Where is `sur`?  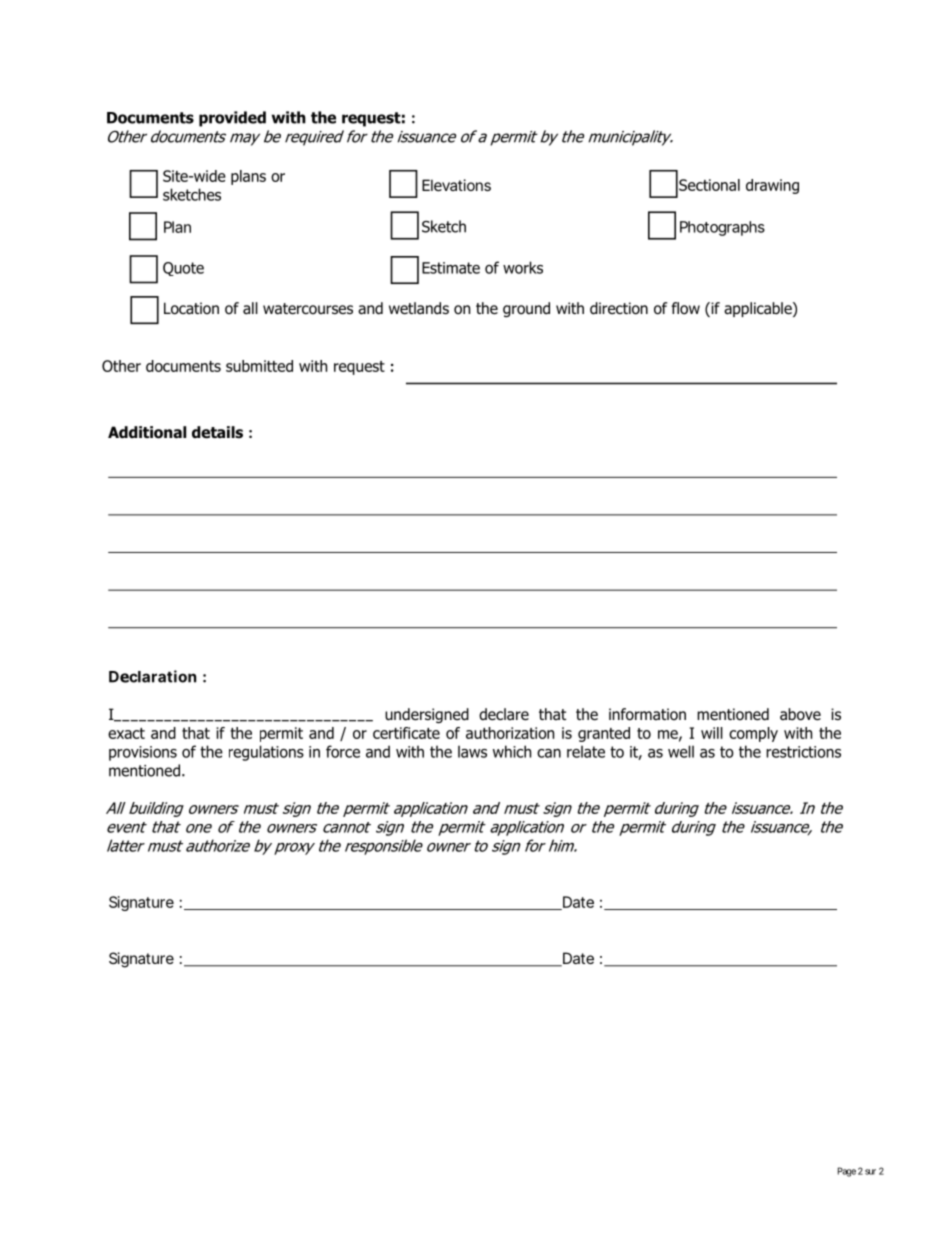
sur is located at coordinates (870, 1172).
